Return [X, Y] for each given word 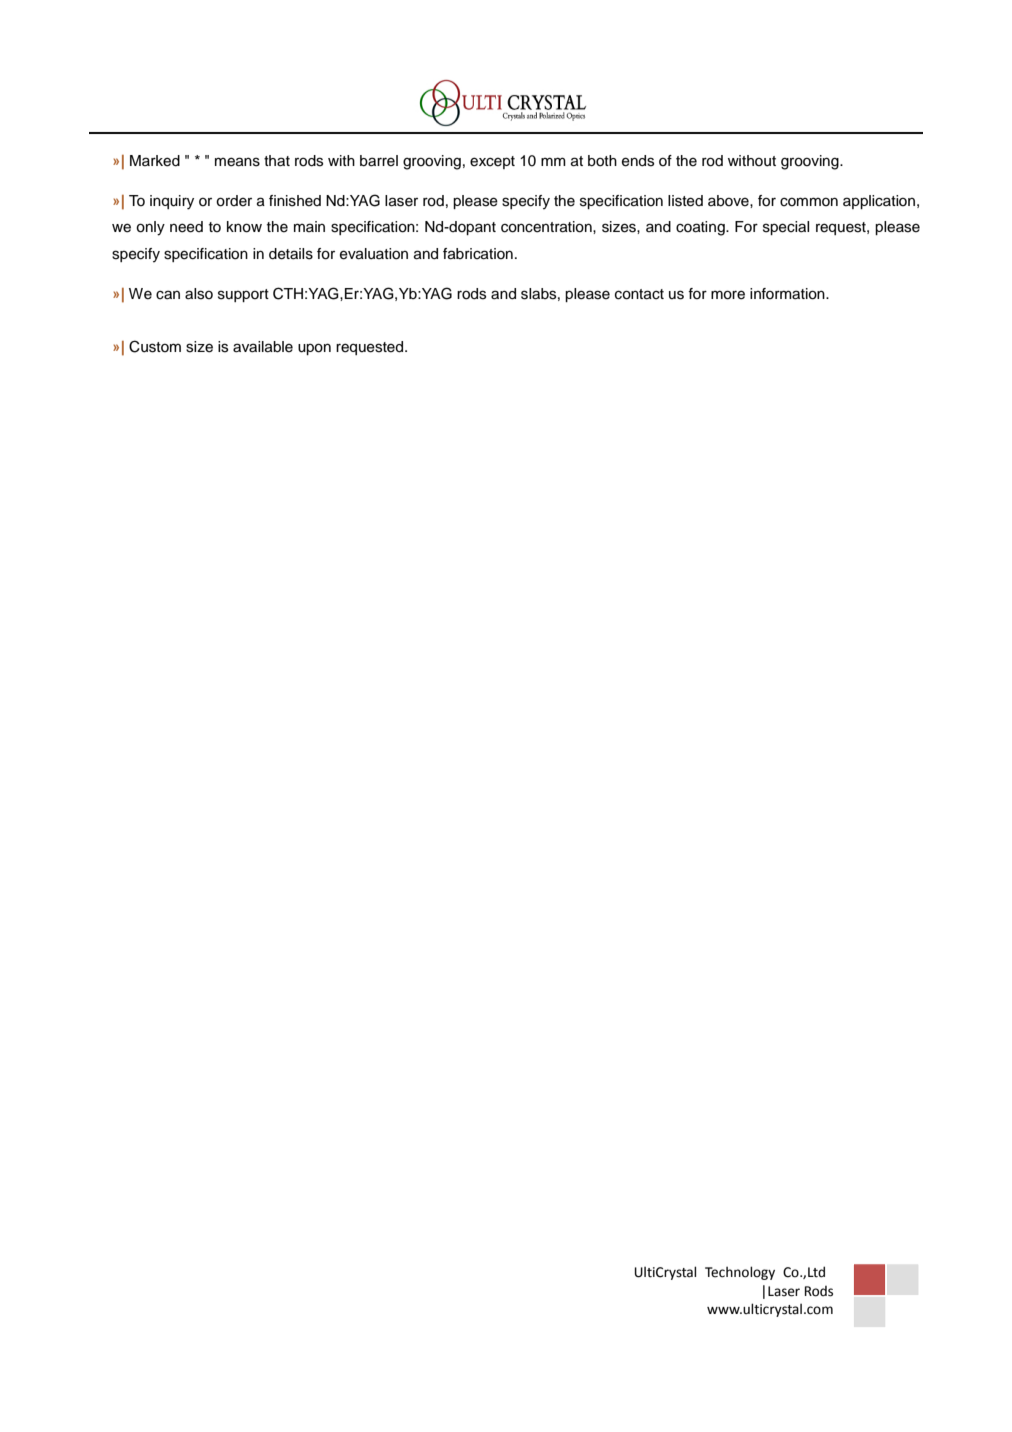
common [809, 202]
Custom [155, 346]
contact [639, 294]
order [234, 201]
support [243, 295]
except [492, 162]
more [728, 295]
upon [314, 349]
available [263, 347]
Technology [740, 1273]
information [788, 294]
